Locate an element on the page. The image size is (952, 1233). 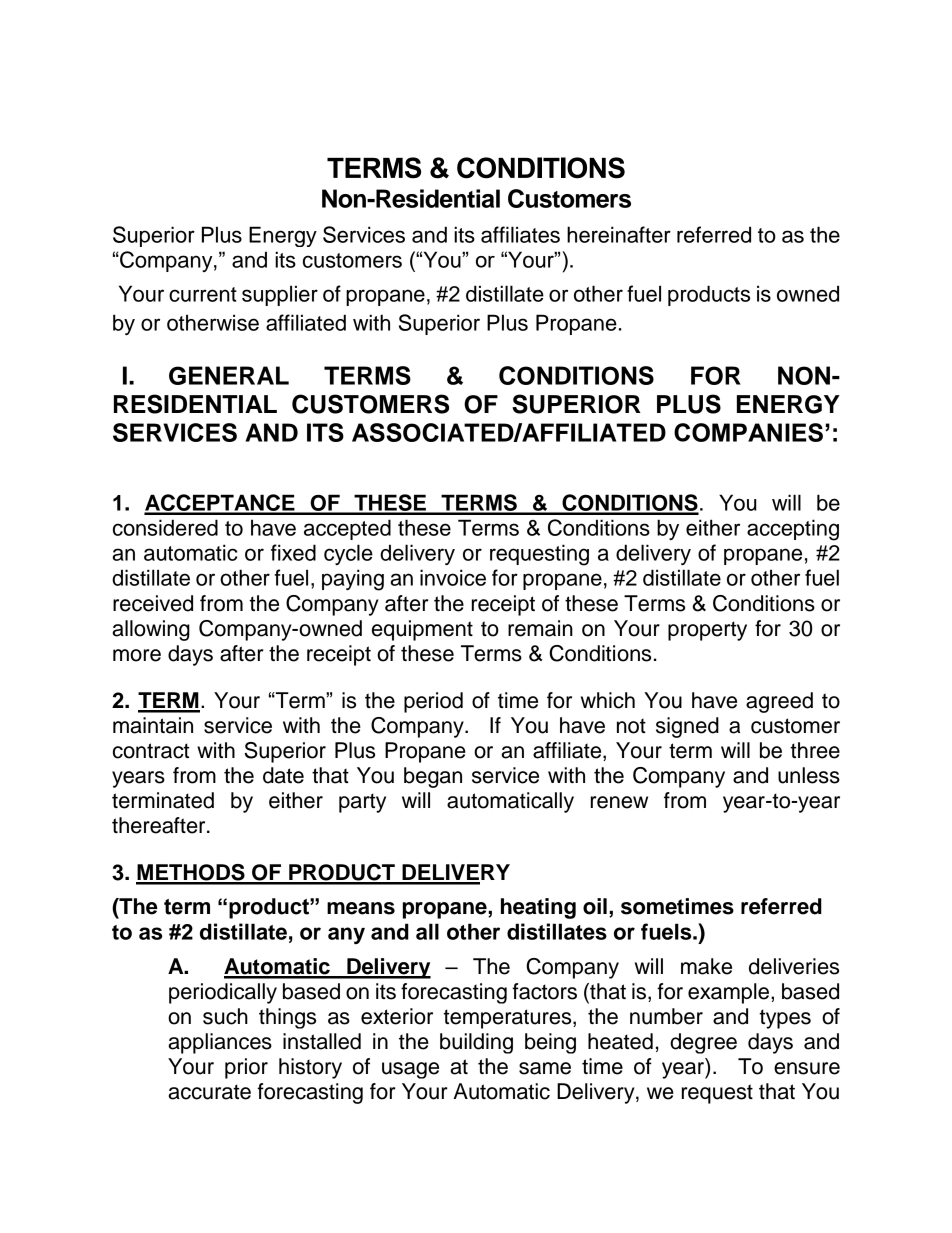
supplier is located at coordinates (280, 295).
